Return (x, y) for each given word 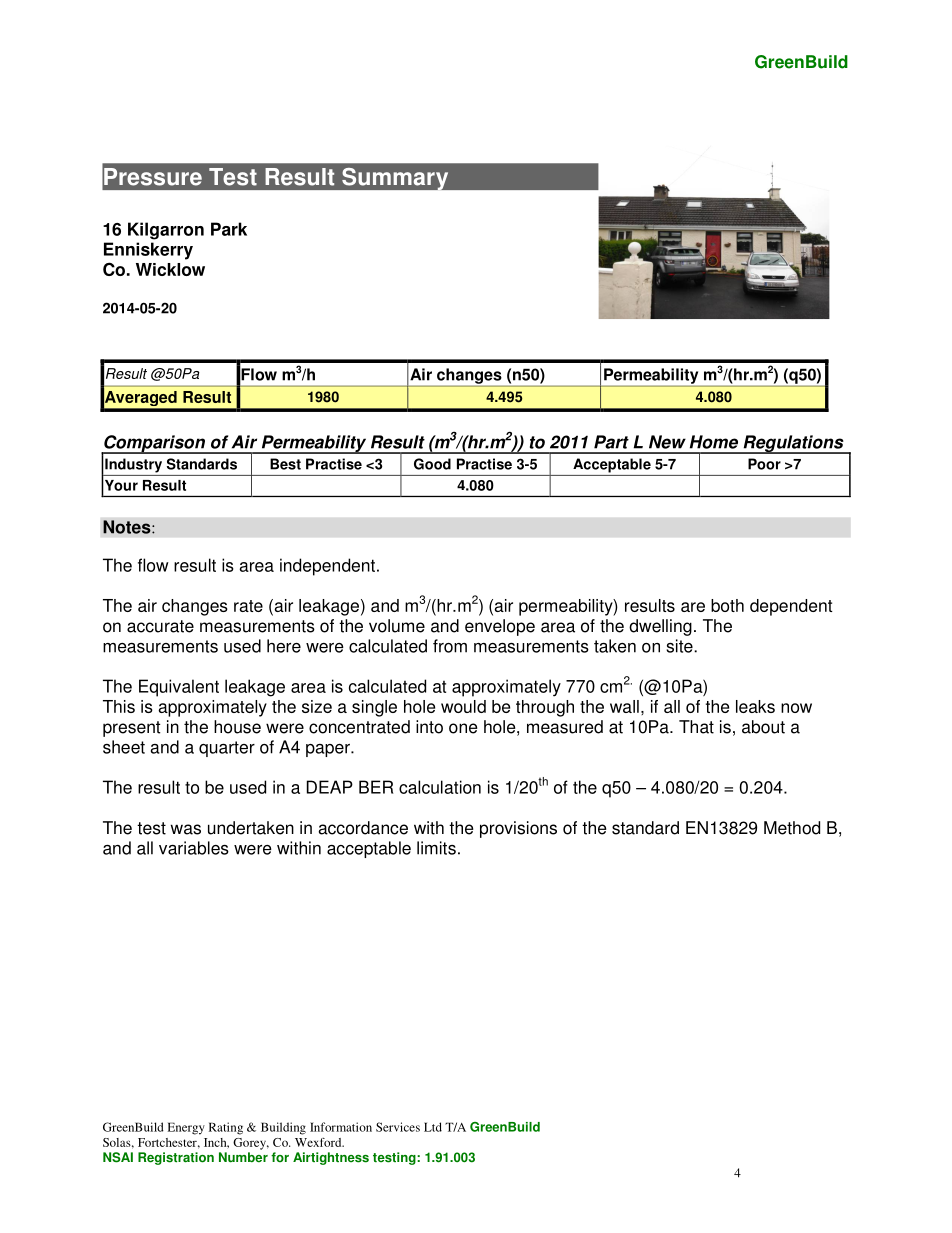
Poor (764, 464)
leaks (755, 706)
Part (611, 442)
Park (229, 229)
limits (436, 848)
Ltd (433, 1127)
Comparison (154, 444)
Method (792, 828)
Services (398, 1127)
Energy (186, 1128)
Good (432, 464)
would (463, 706)
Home (714, 442)
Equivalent (179, 688)
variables (194, 848)
